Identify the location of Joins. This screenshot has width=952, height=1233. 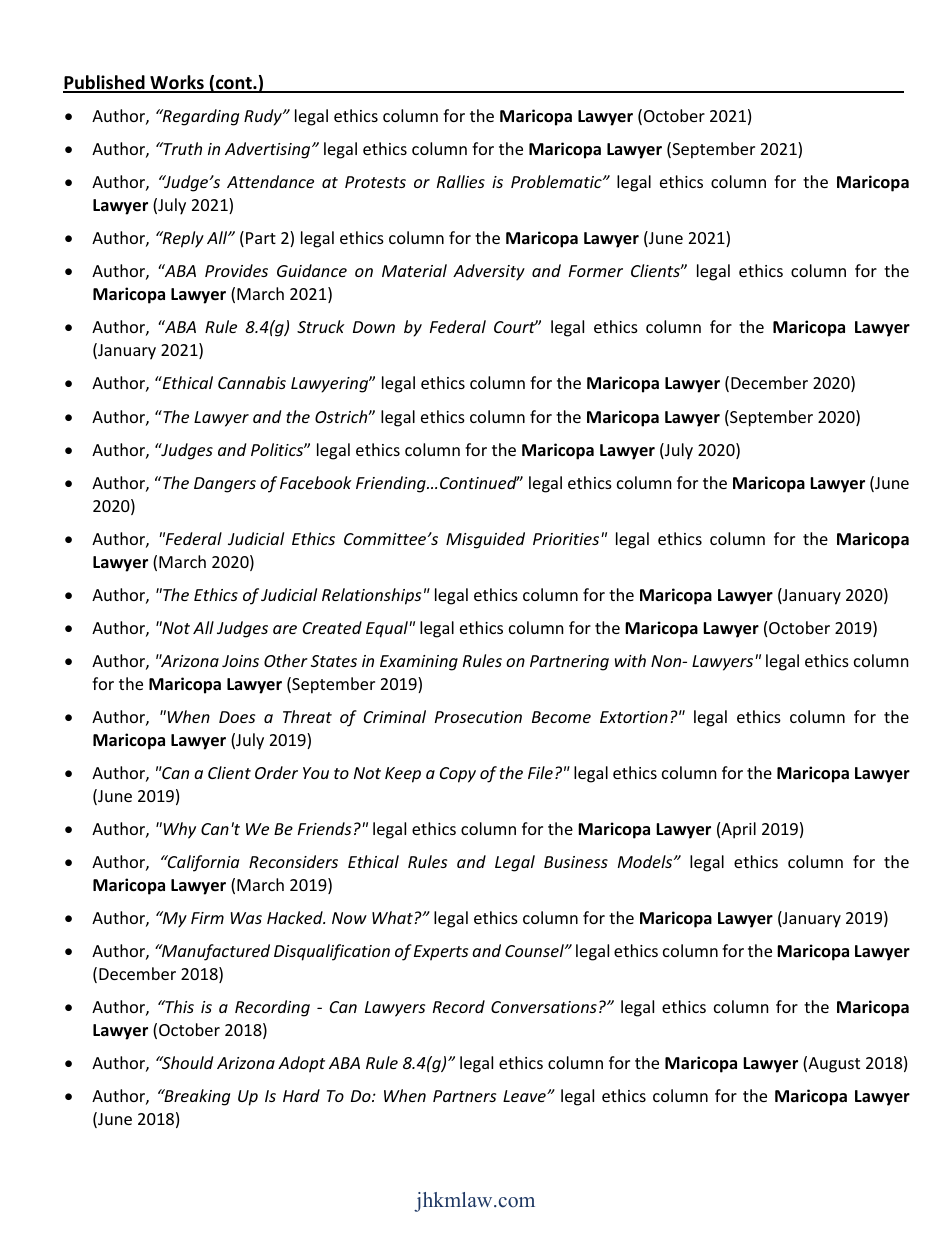
(240, 661).
